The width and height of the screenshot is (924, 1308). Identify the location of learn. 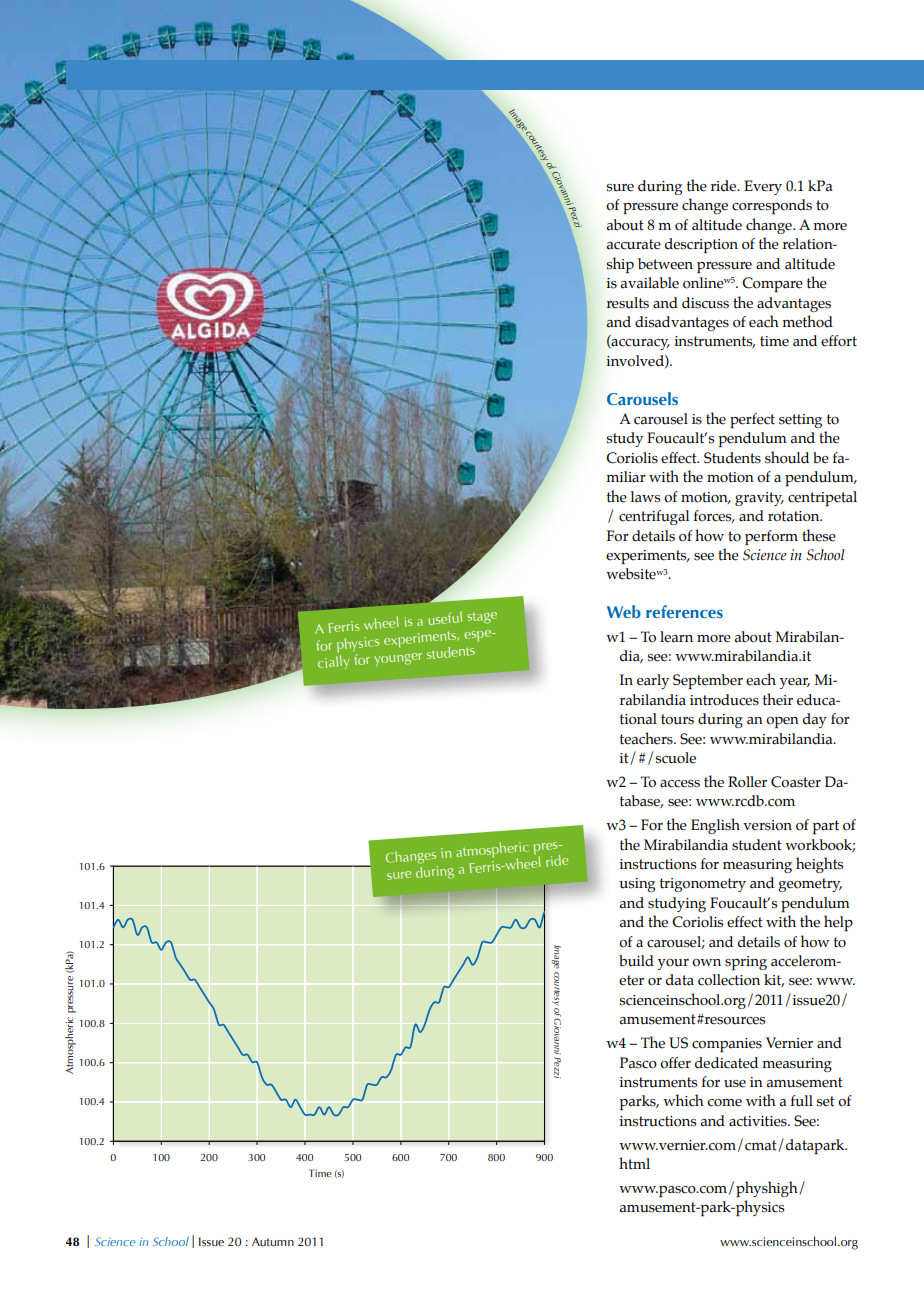
(676, 637).
